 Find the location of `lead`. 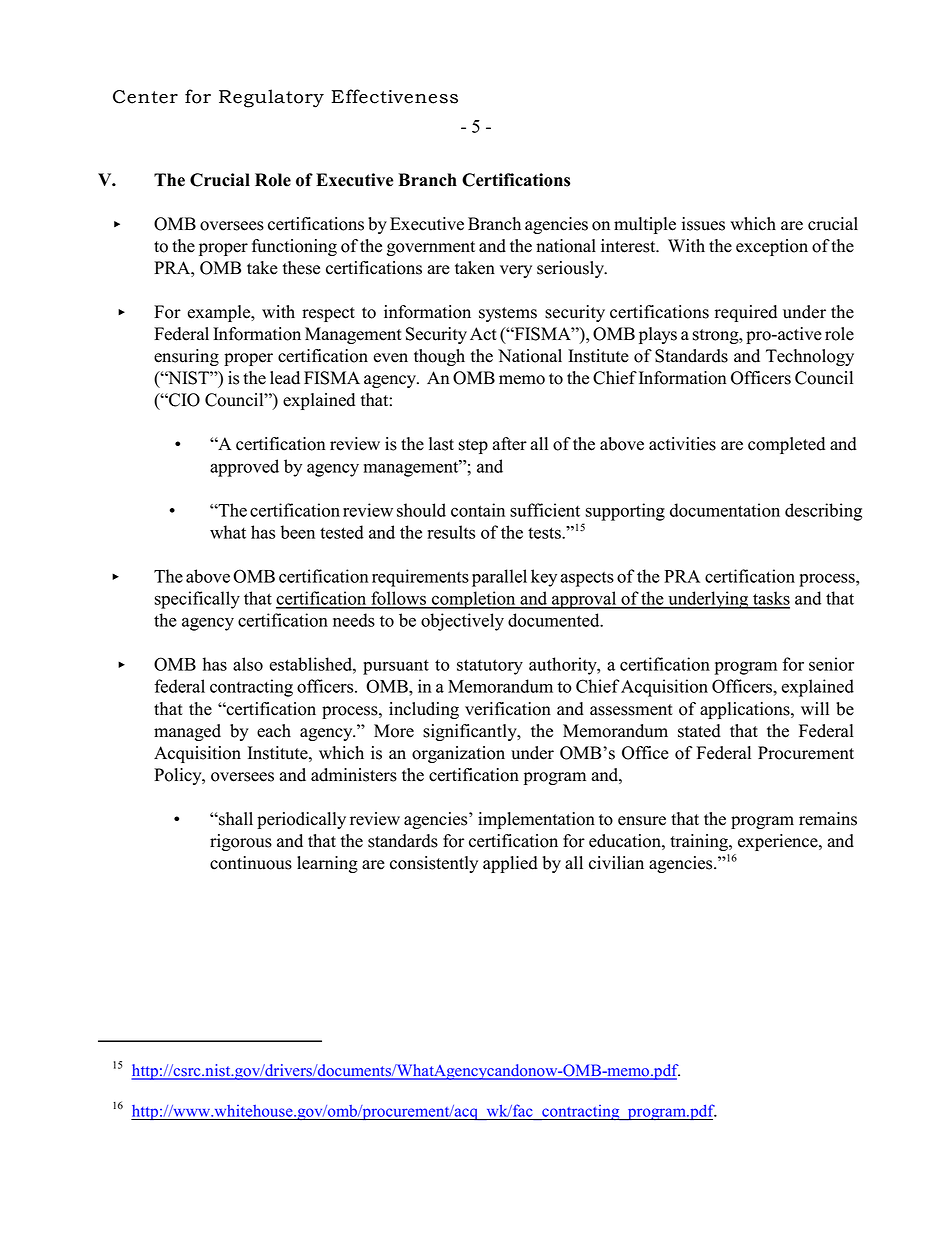

lead is located at coordinates (285, 378).
